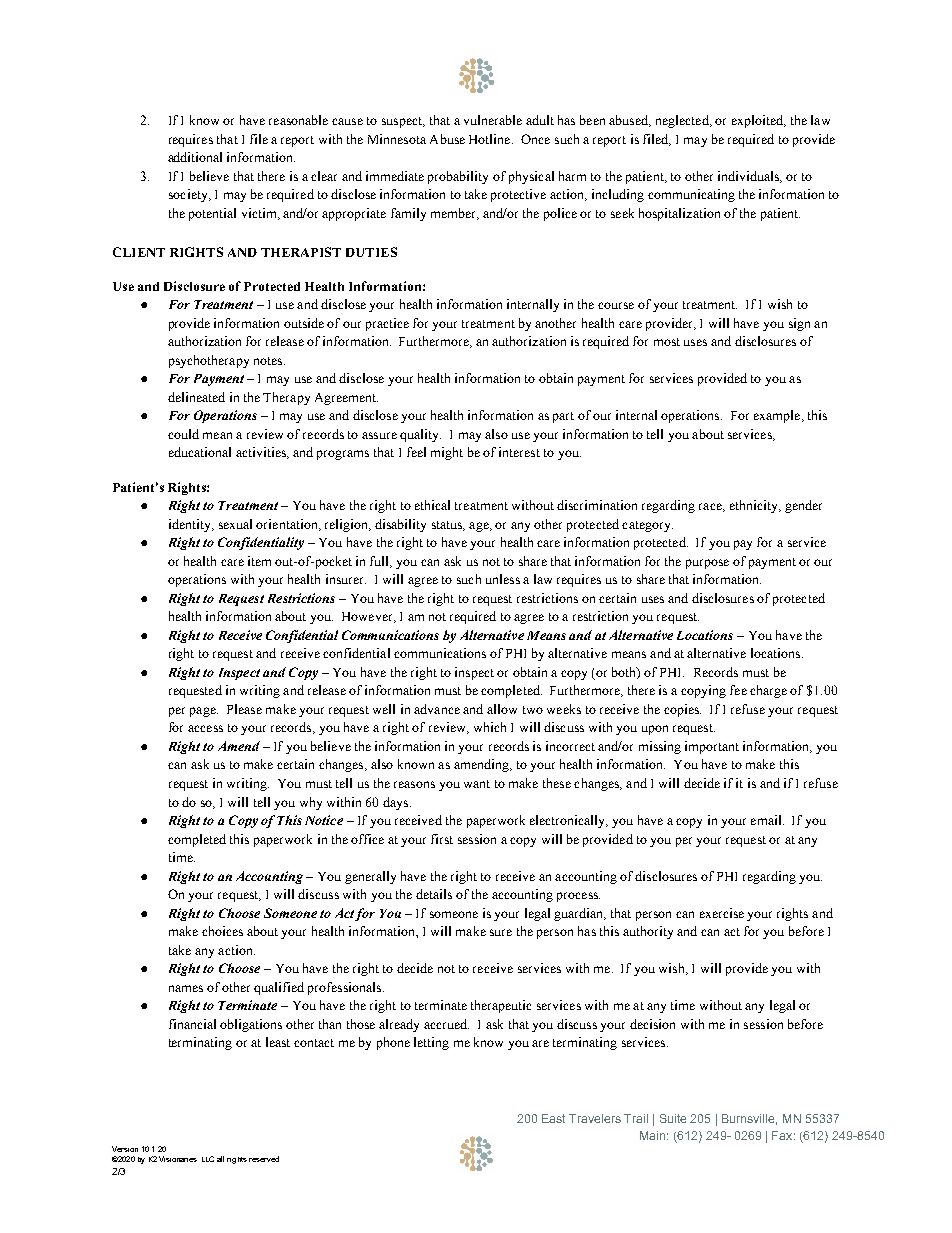 The height and width of the screenshot is (1233, 952). What do you see at coordinates (205, 728) in the screenshot?
I see `access` at bounding box center [205, 728].
